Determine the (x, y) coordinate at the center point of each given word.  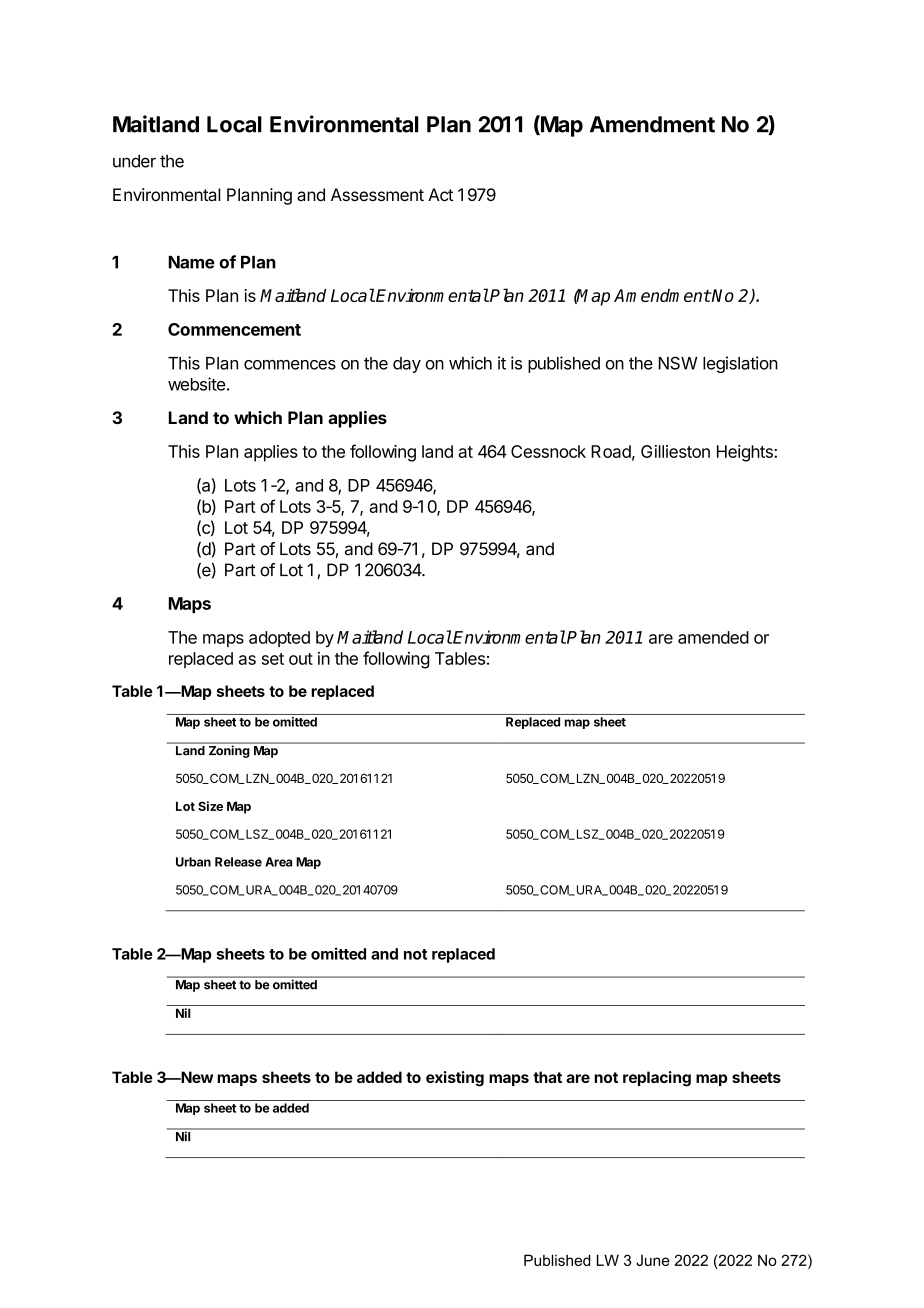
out (301, 659)
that (547, 1077)
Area (278, 862)
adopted (279, 639)
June (653, 1260)
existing (455, 1079)
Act (440, 194)
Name (192, 262)
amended (713, 637)
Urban (193, 862)
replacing (657, 1079)
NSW (678, 363)
